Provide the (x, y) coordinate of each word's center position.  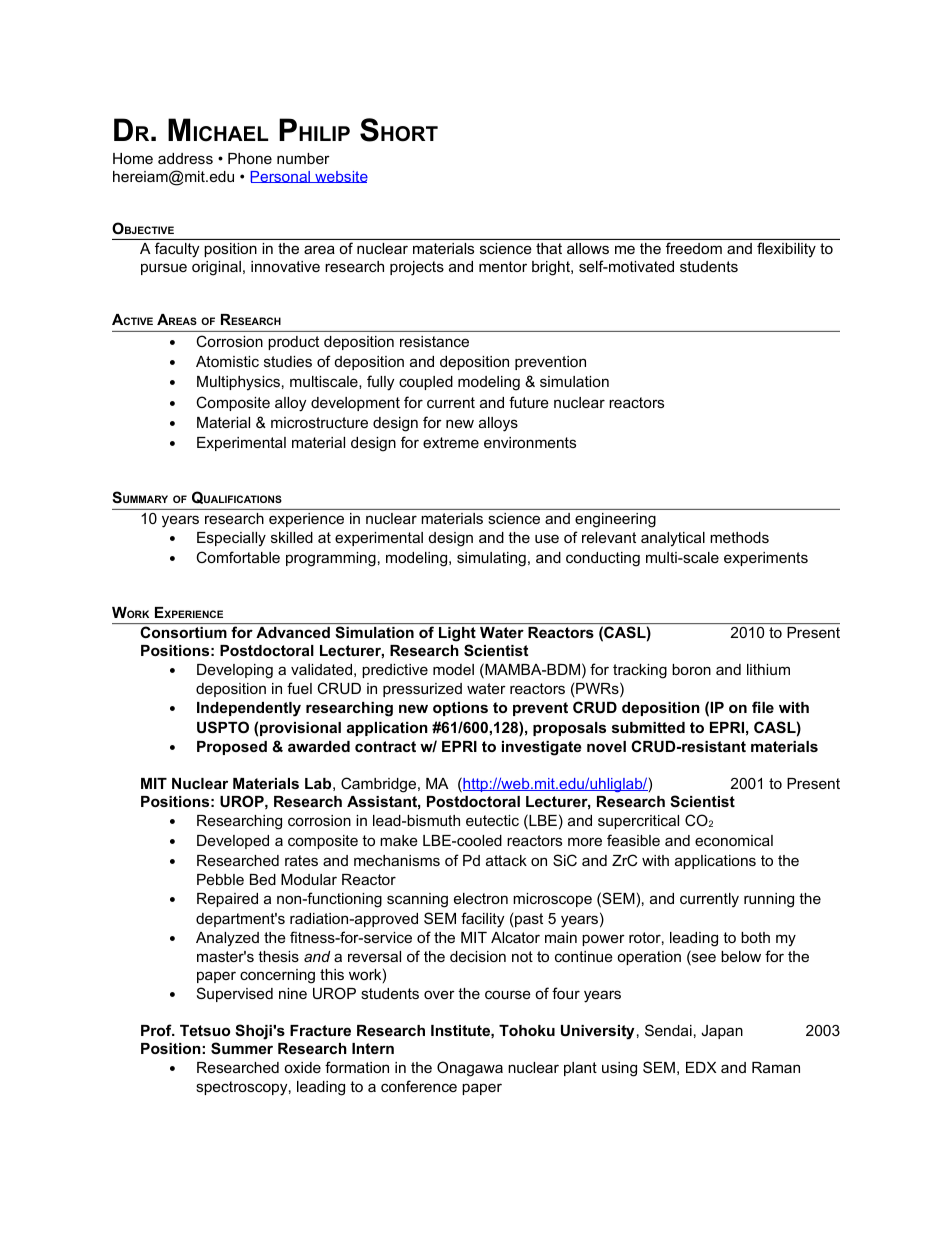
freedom (694, 248)
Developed (233, 842)
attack (506, 860)
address (185, 158)
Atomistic (227, 361)
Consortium (184, 632)
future (529, 402)
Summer (242, 1048)
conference (419, 1086)
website (340, 177)
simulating (491, 559)
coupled (426, 383)
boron (691, 669)
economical (734, 840)
